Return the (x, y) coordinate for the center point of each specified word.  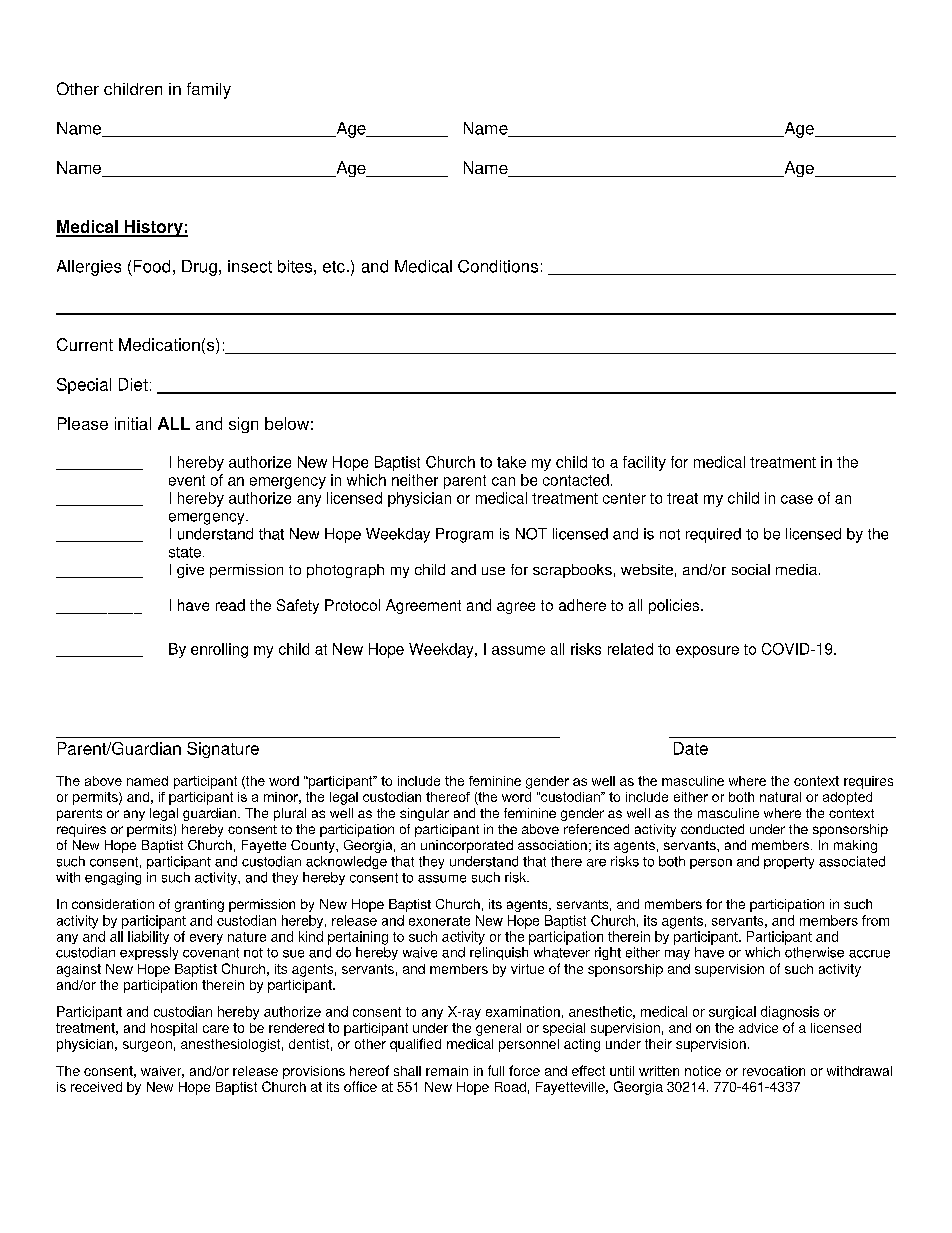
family (209, 90)
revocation (774, 1071)
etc (334, 267)
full (496, 1070)
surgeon (147, 1046)
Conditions (498, 266)
